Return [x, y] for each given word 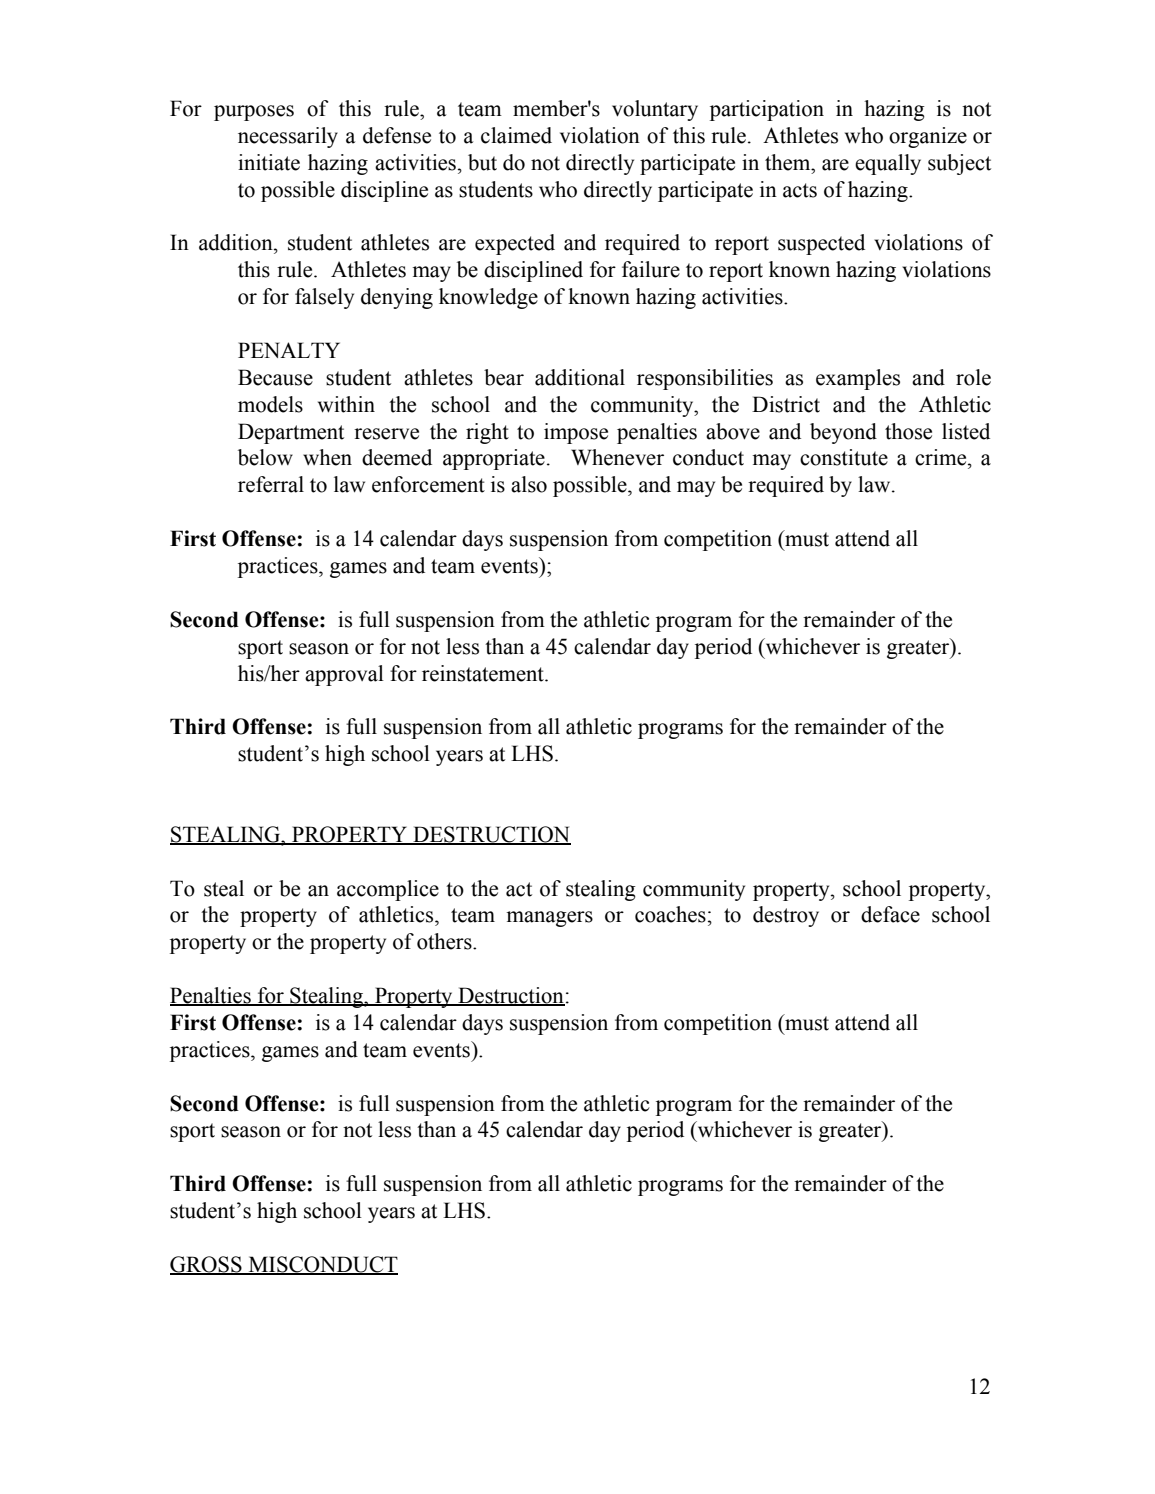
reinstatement [484, 673]
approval [344, 675]
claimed [516, 135]
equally [888, 164]
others [445, 941]
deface [890, 914]
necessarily [288, 137]
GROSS [207, 1265]
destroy [786, 916]
